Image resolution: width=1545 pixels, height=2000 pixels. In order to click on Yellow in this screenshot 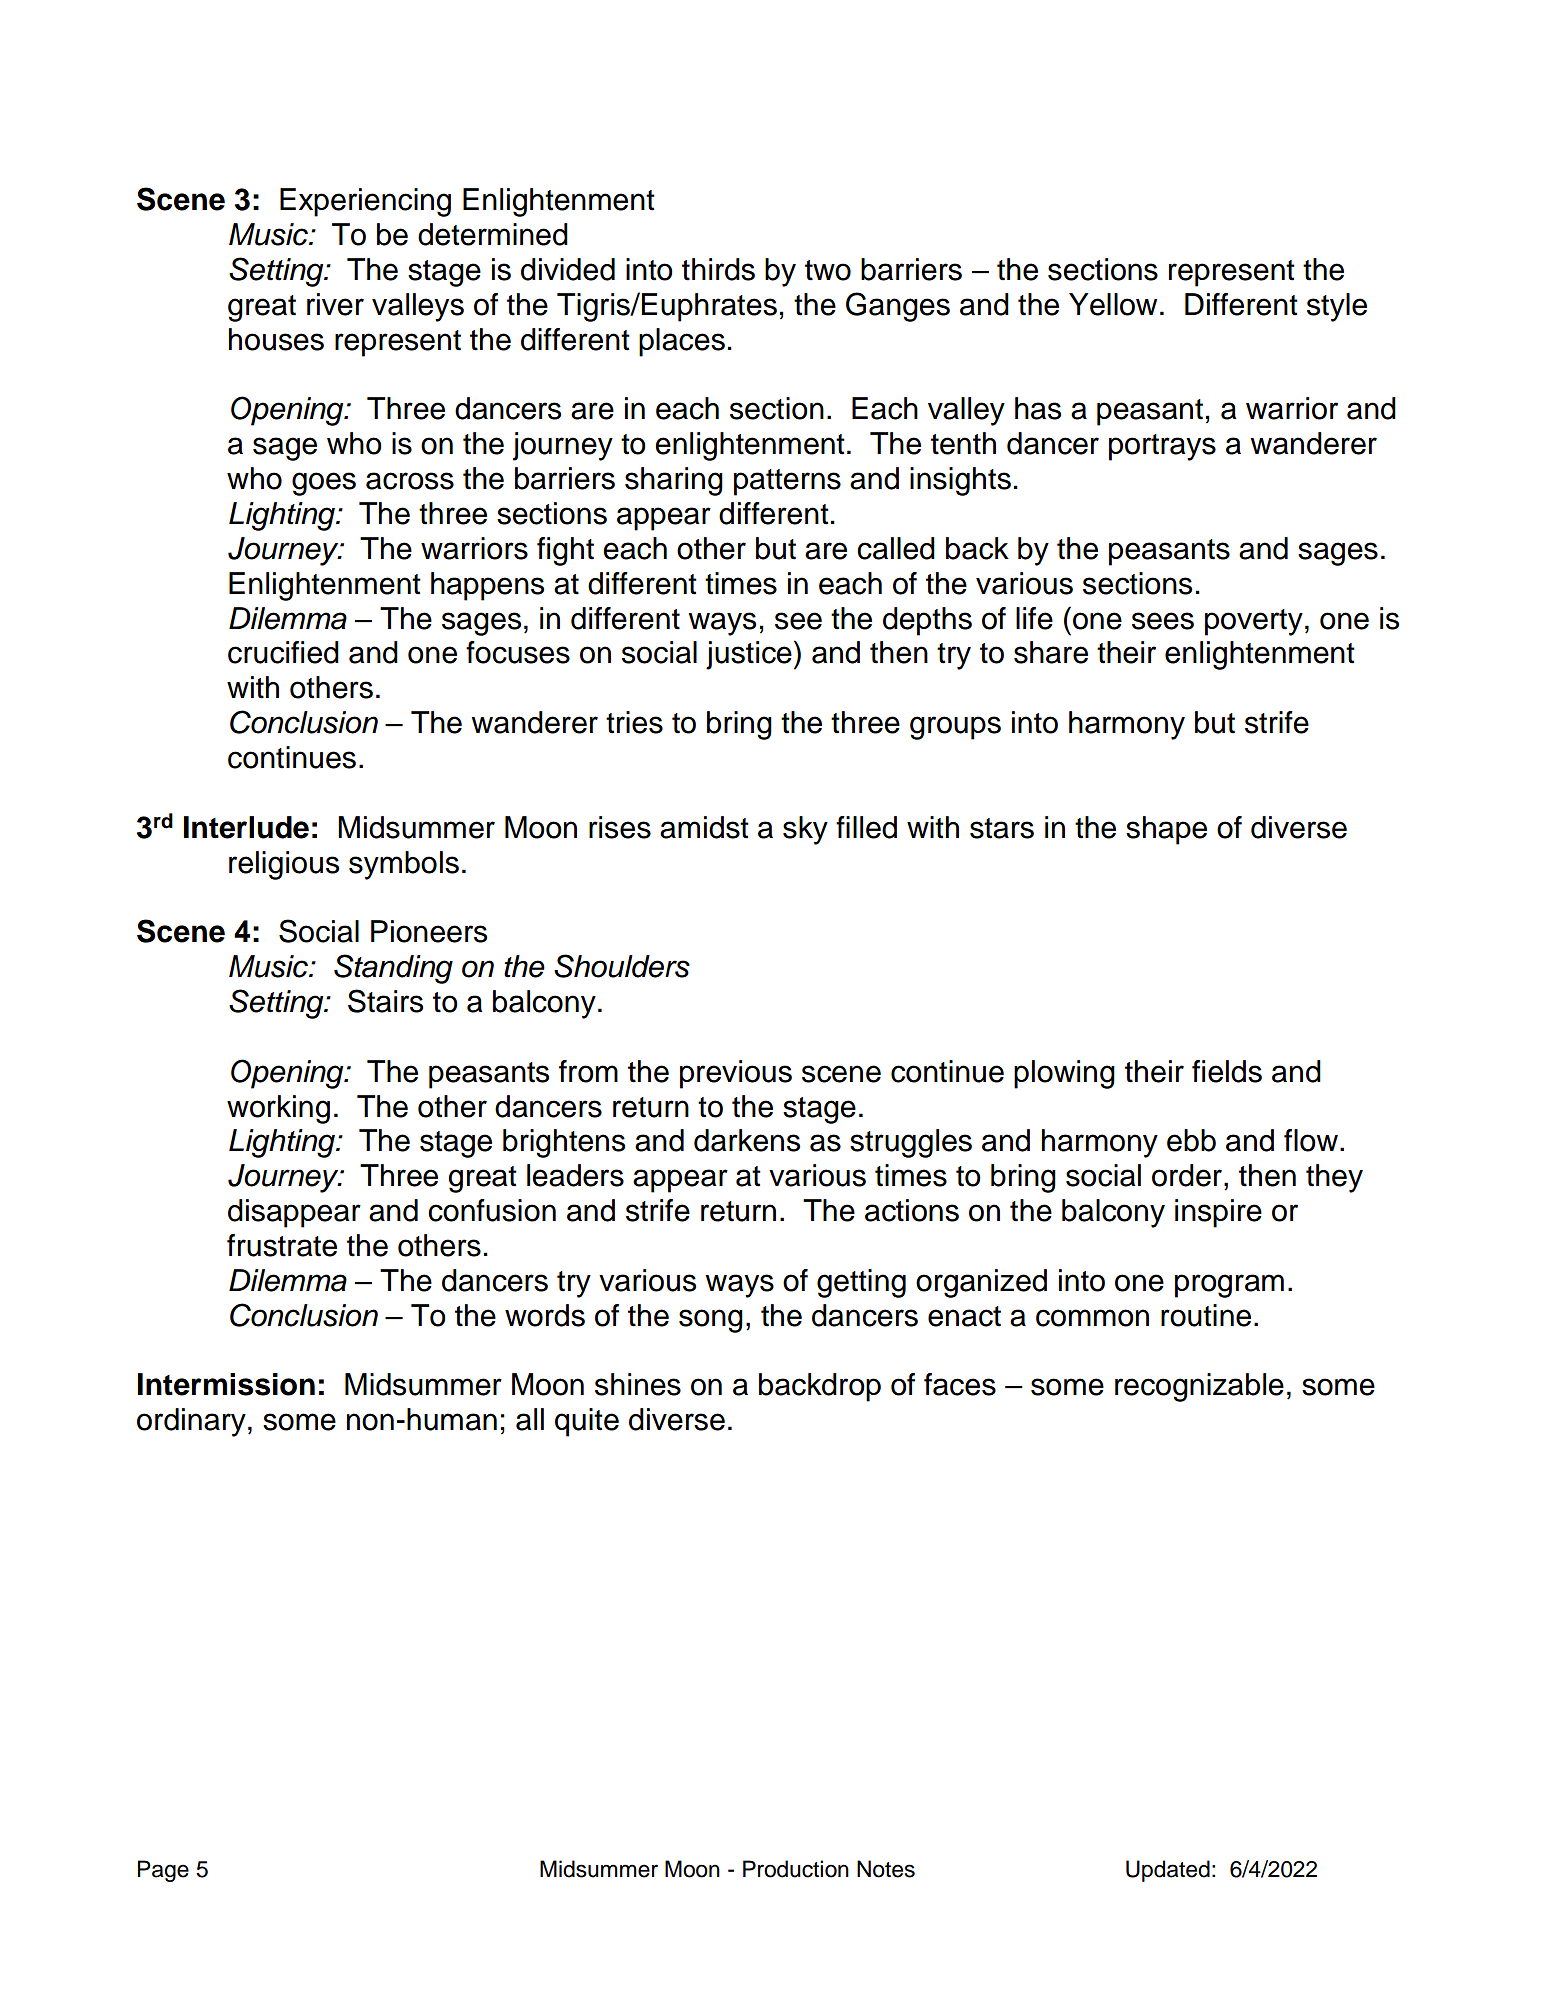, I will do `click(1113, 304)`.
